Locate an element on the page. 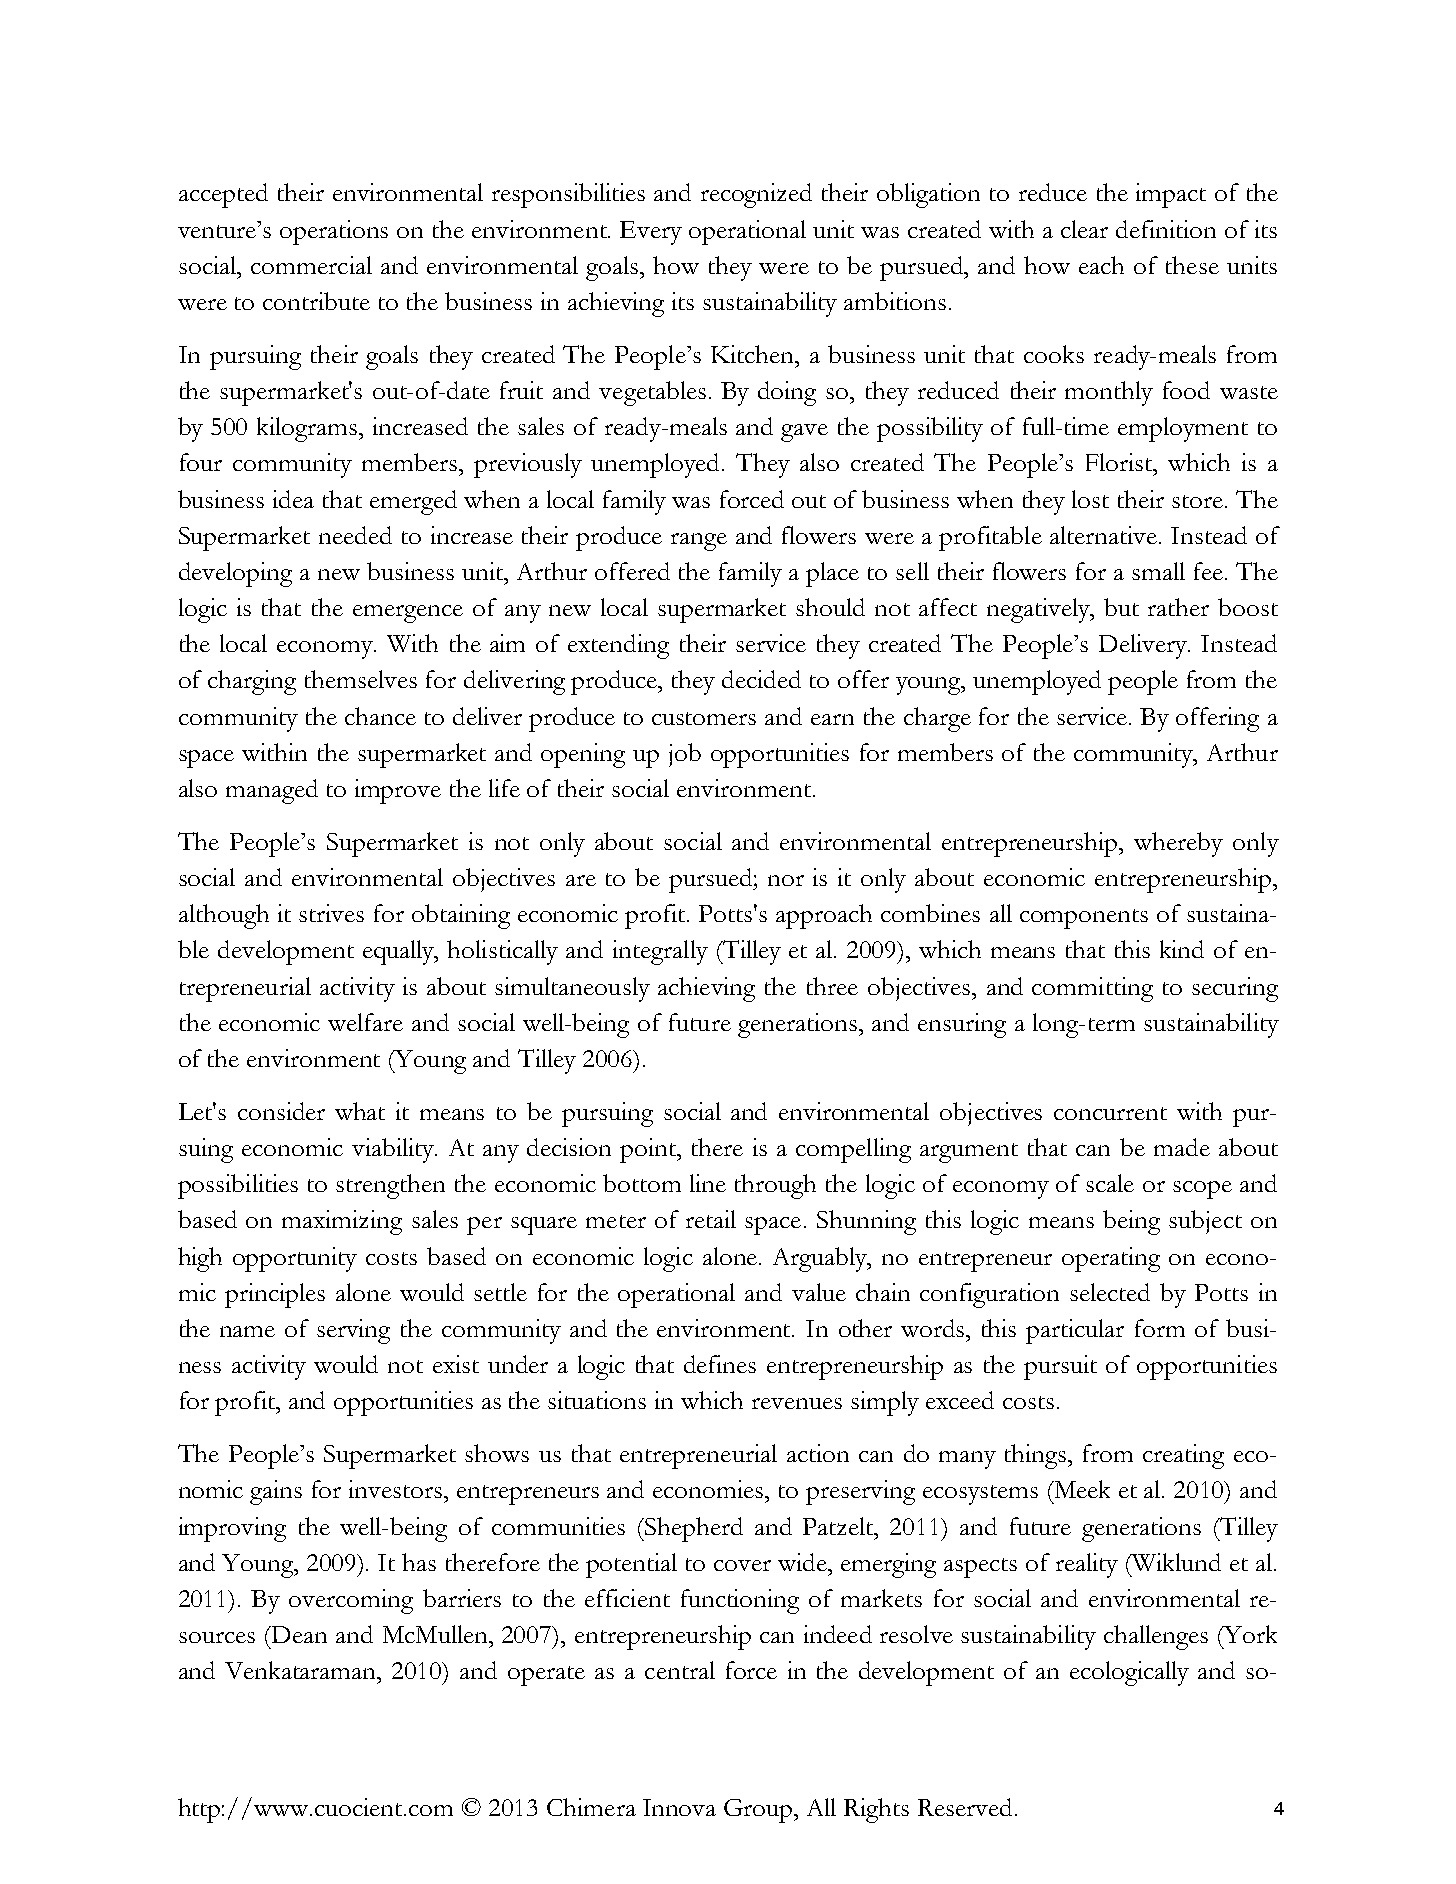 The image size is (1456, 1884). operating is located at coordinates (1111, 1259).
